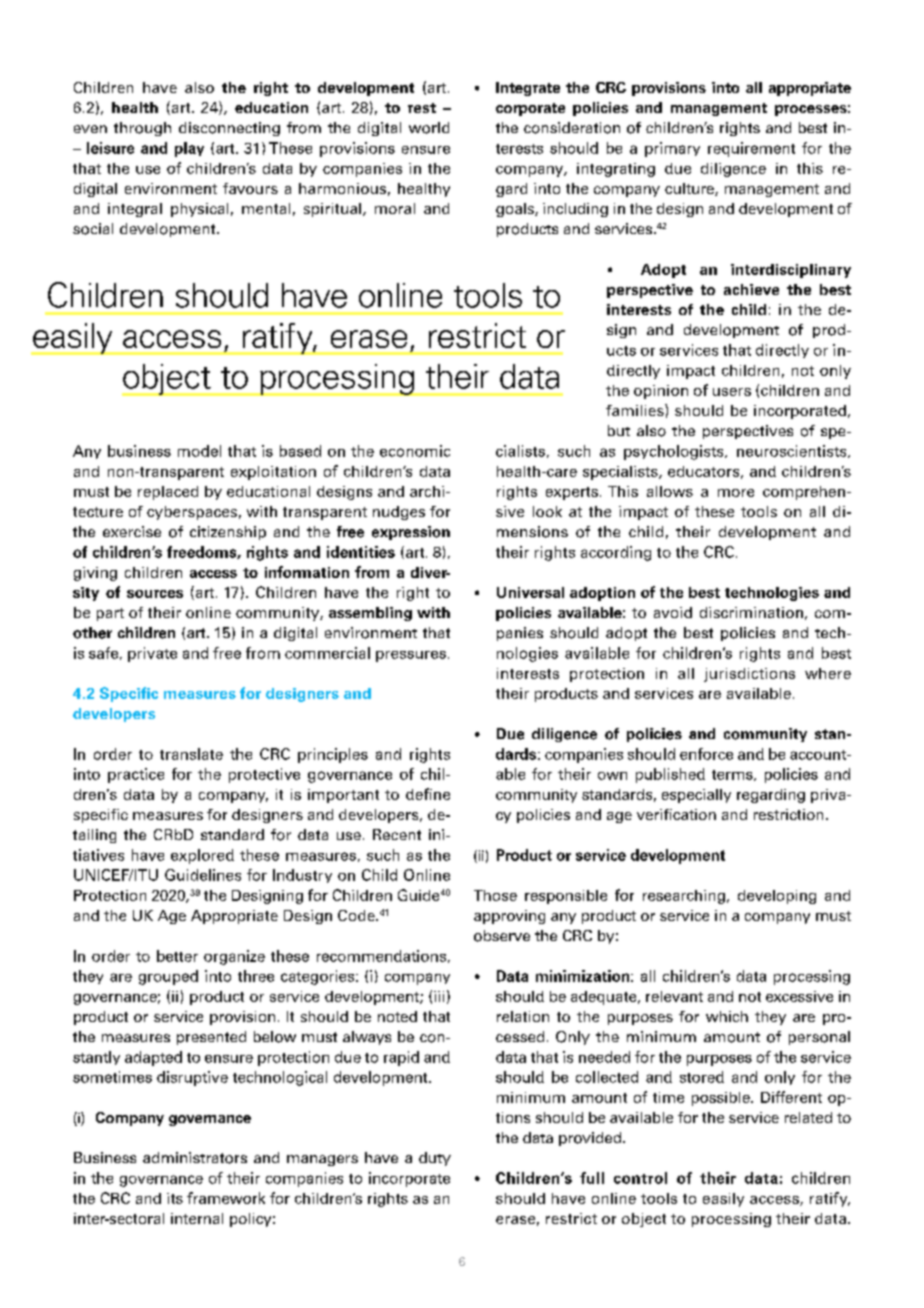 This image has height=1308, width=924. I want to click on possible, so click(722, 1099).
